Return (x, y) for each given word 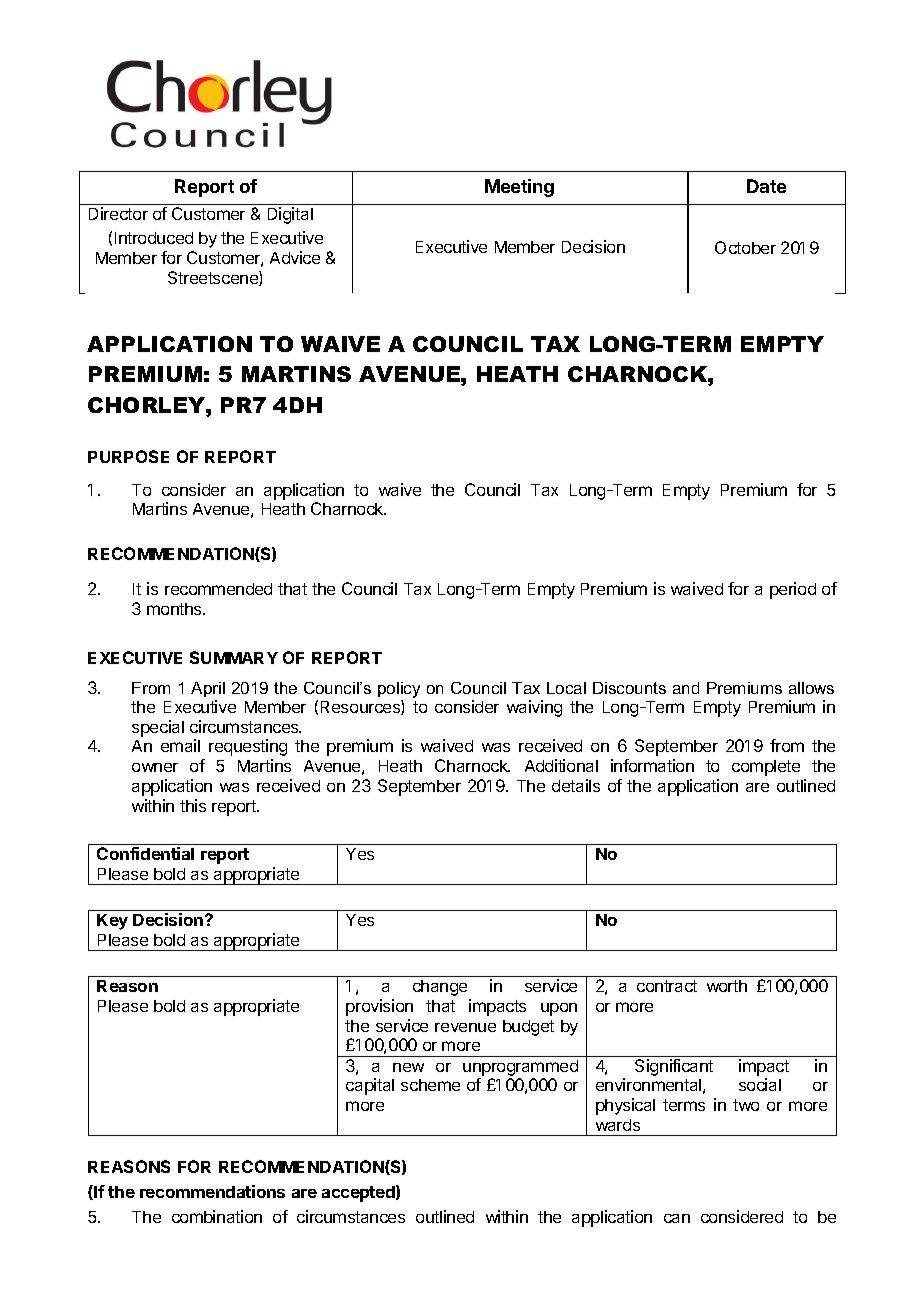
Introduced (154, 238)
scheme (430, 1085)
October (745, 247)
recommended (218, 589)
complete (766, 768)
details (576, 785)
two (746, 1105)
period (793, 590)
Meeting (519, 188)
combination (217, 1216)
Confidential (145, 853)
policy (399, 690)
